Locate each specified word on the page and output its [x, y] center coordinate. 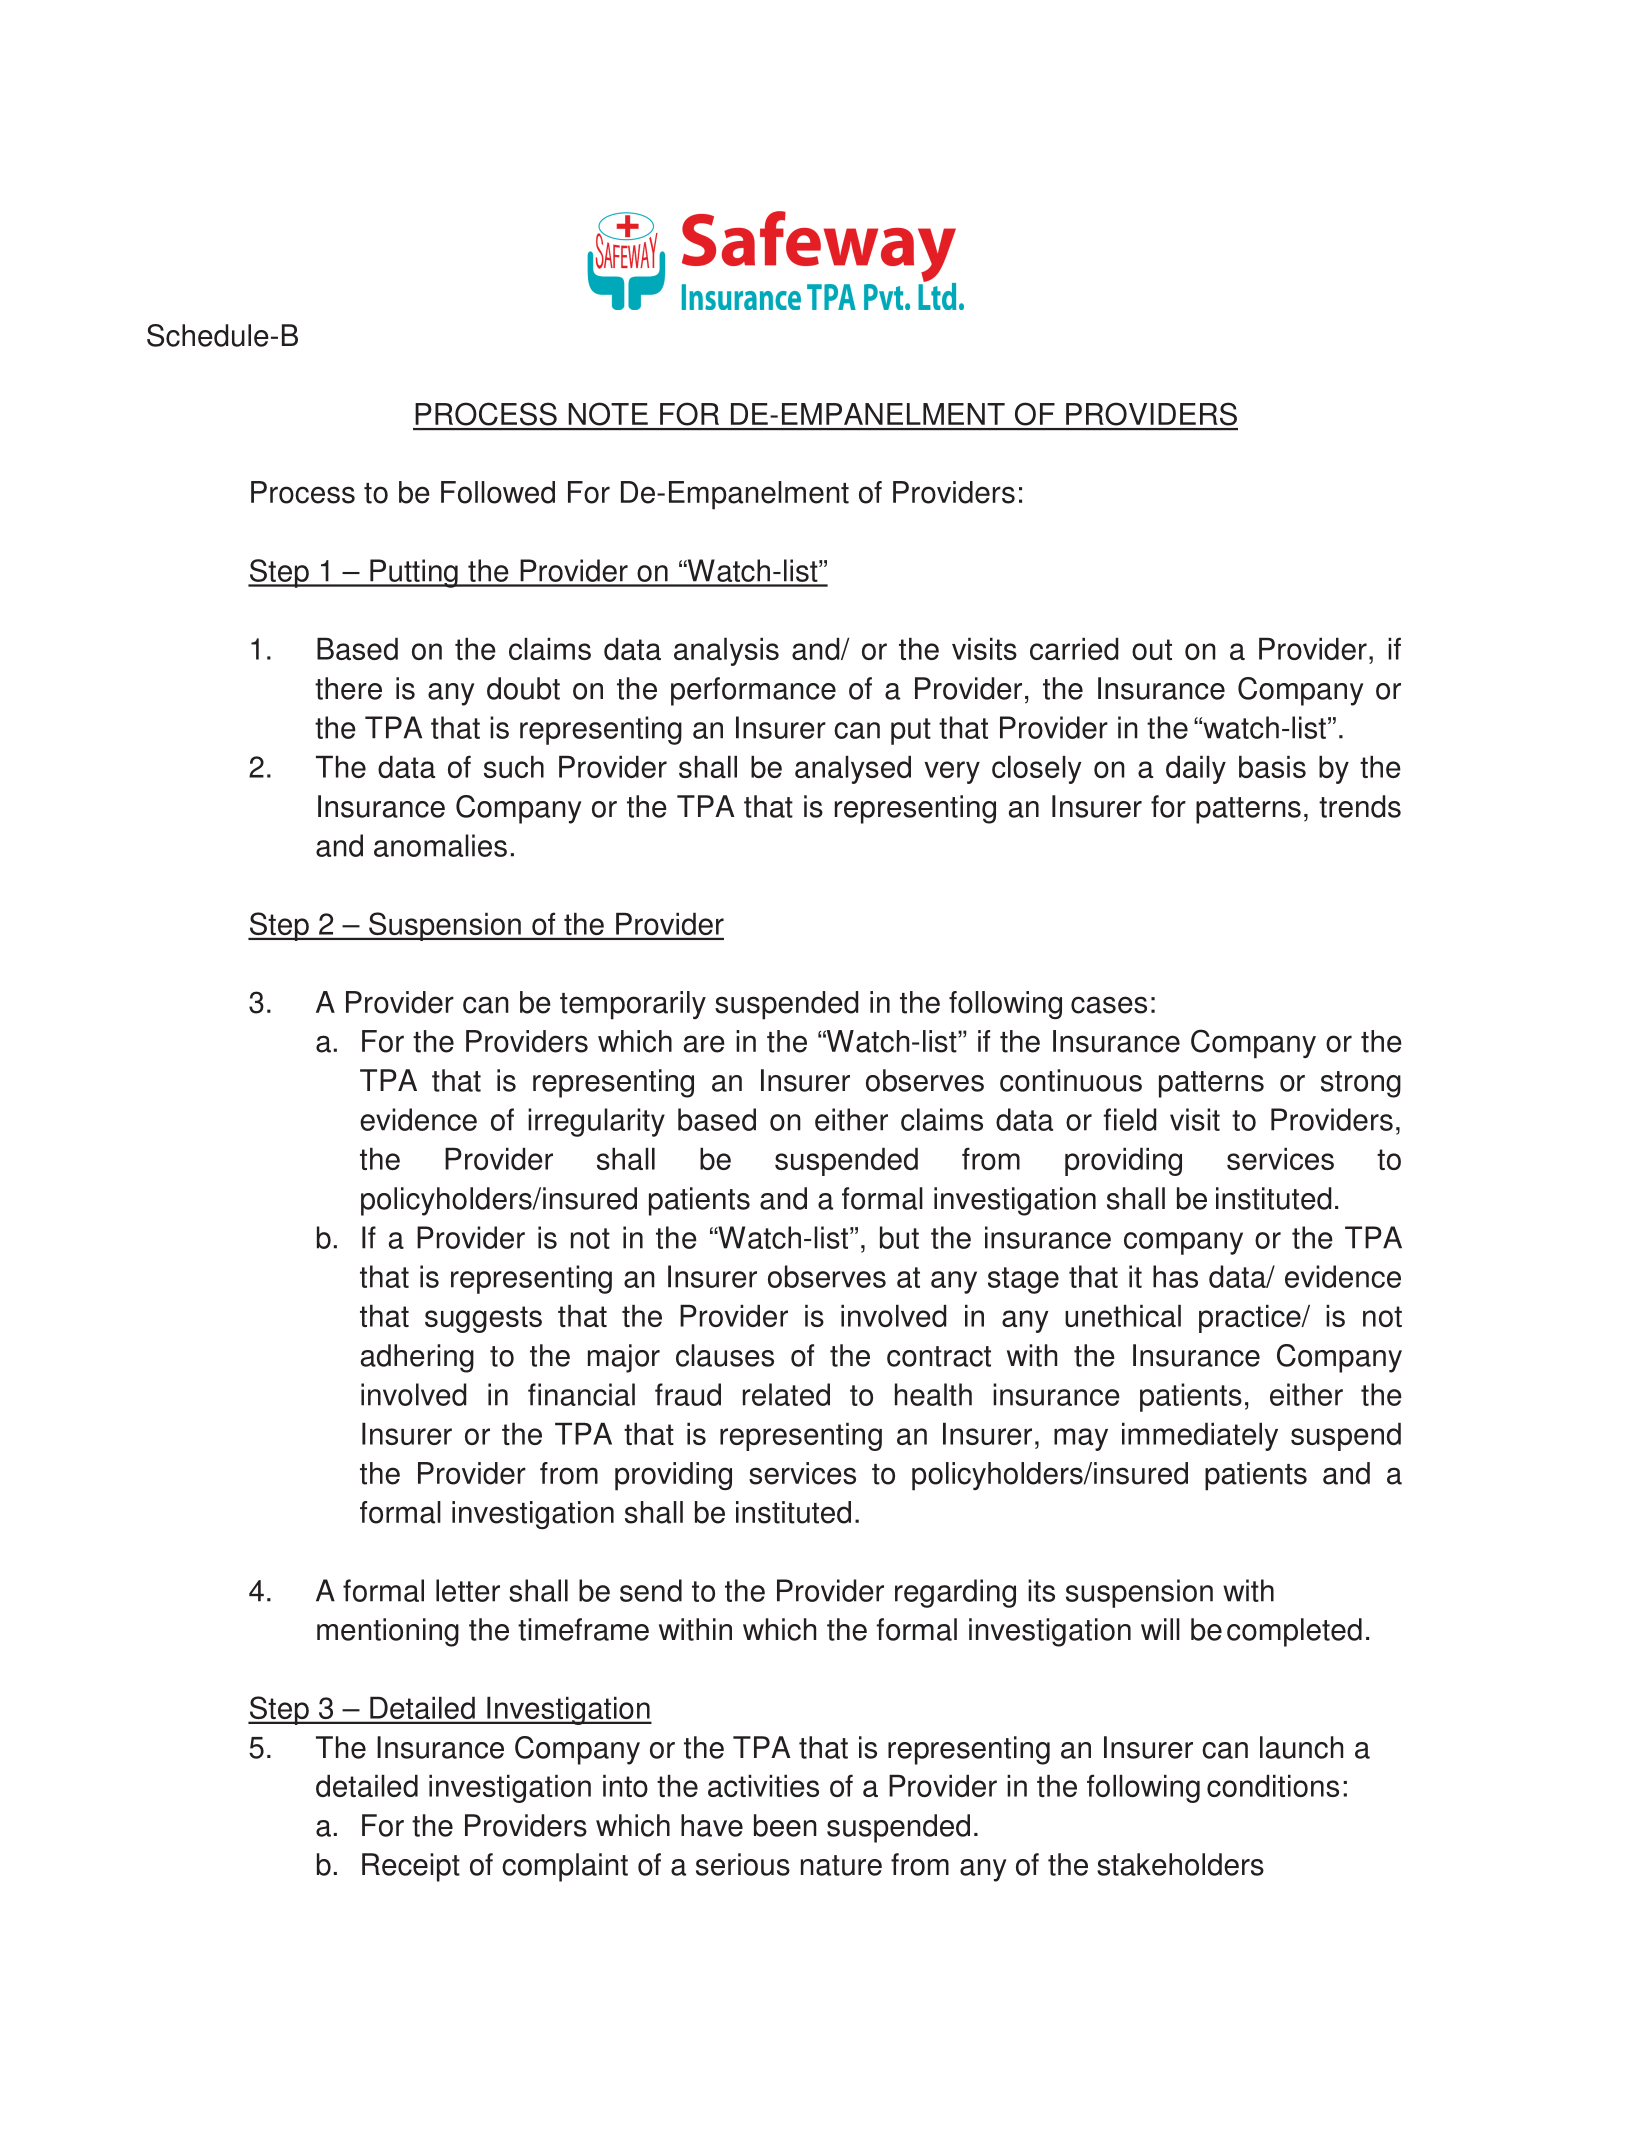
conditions [1273, 1786]
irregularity [596, 1122]
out [1152, 649]
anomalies [440, 845]
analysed [853, 770]
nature [841, 1865]
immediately [1200, 1437]
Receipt [411, 1867]
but [899, 1237]
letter [468, 1590]
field [1130, 1119]
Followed [498, 492]
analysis [726, 652]
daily [1196, 770]
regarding [955, 1593]
